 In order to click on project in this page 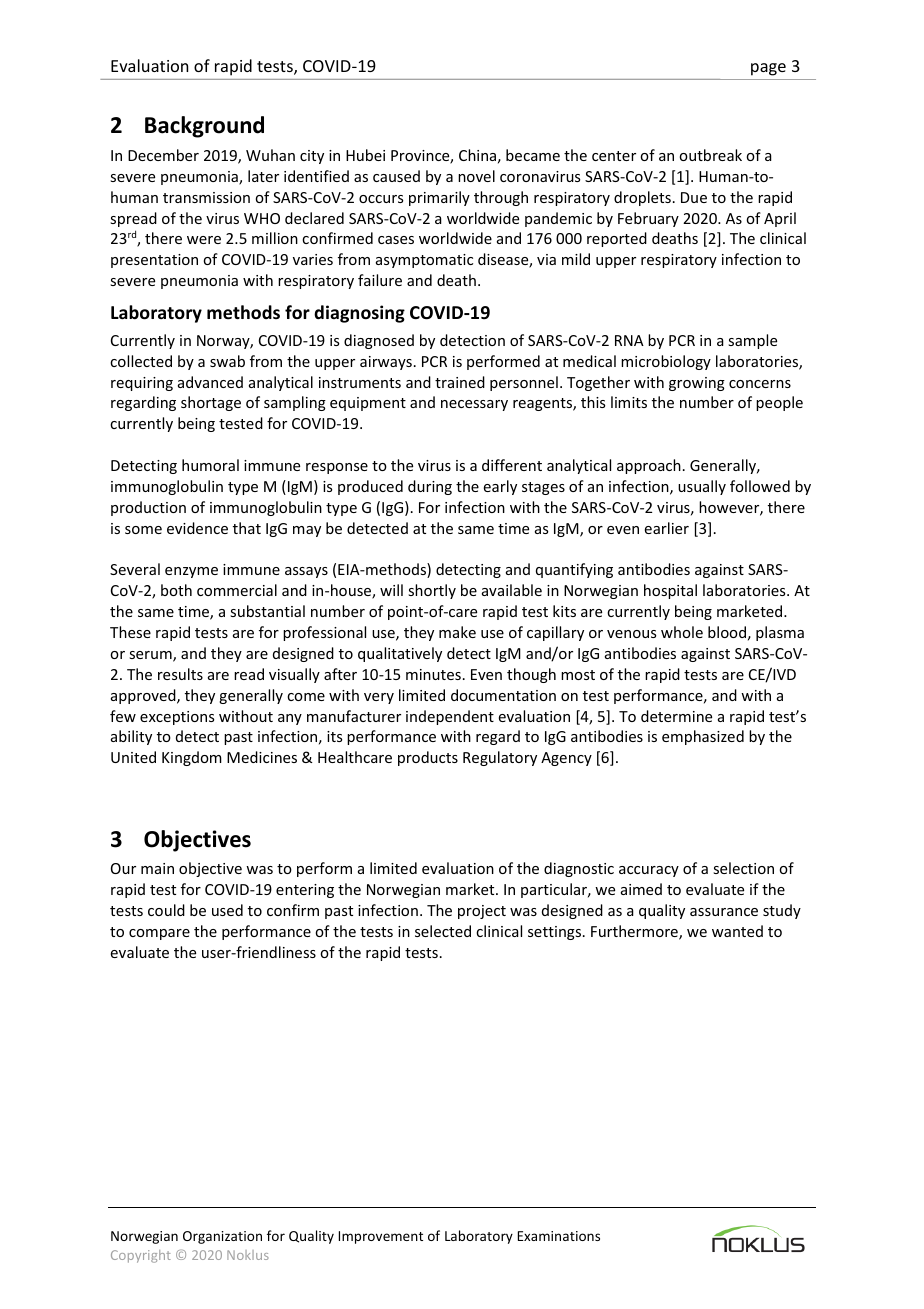, I will do `click(482, 912)`.
